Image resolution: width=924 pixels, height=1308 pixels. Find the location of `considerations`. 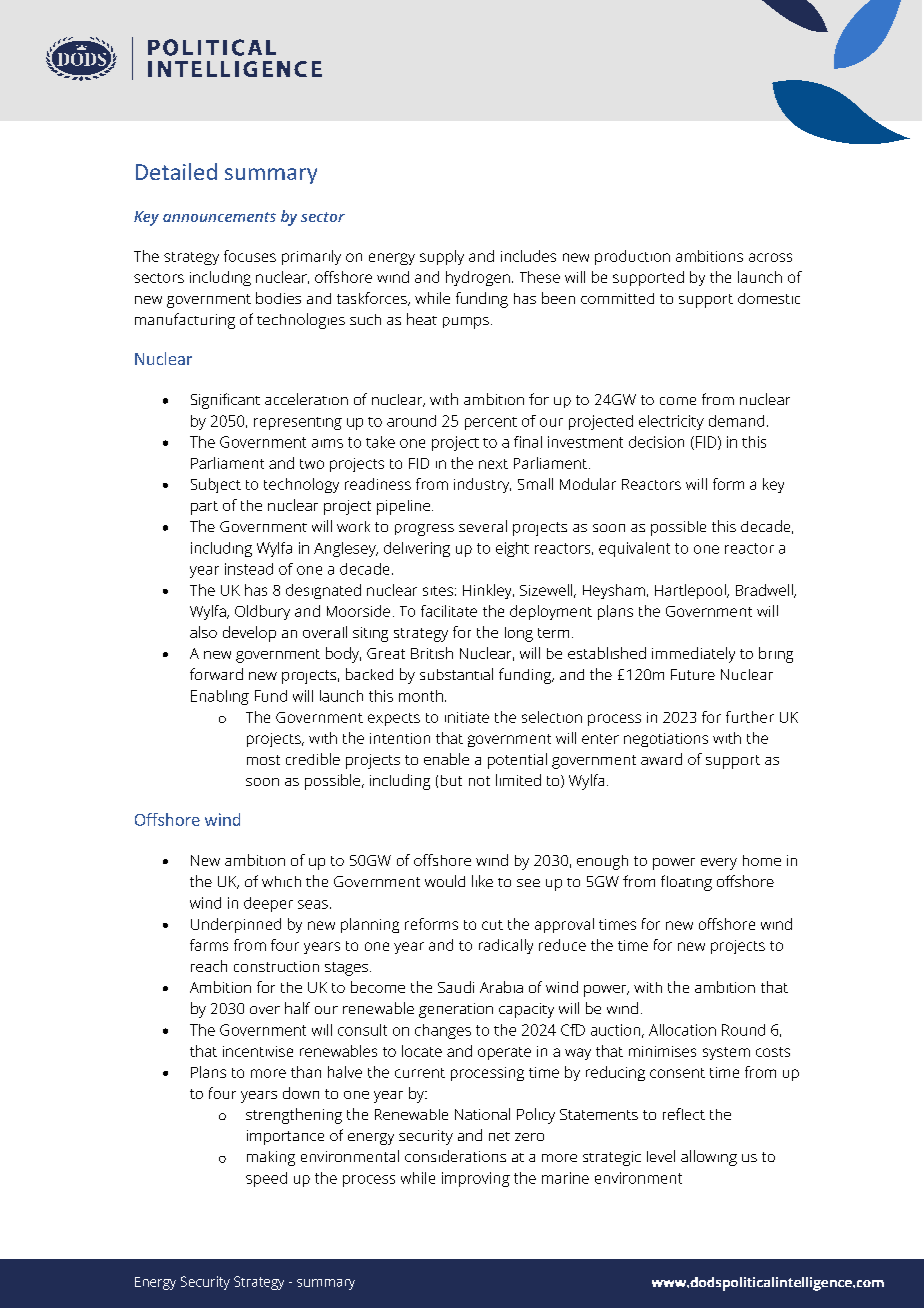

considerations is located at coordinates (455, 1156).
